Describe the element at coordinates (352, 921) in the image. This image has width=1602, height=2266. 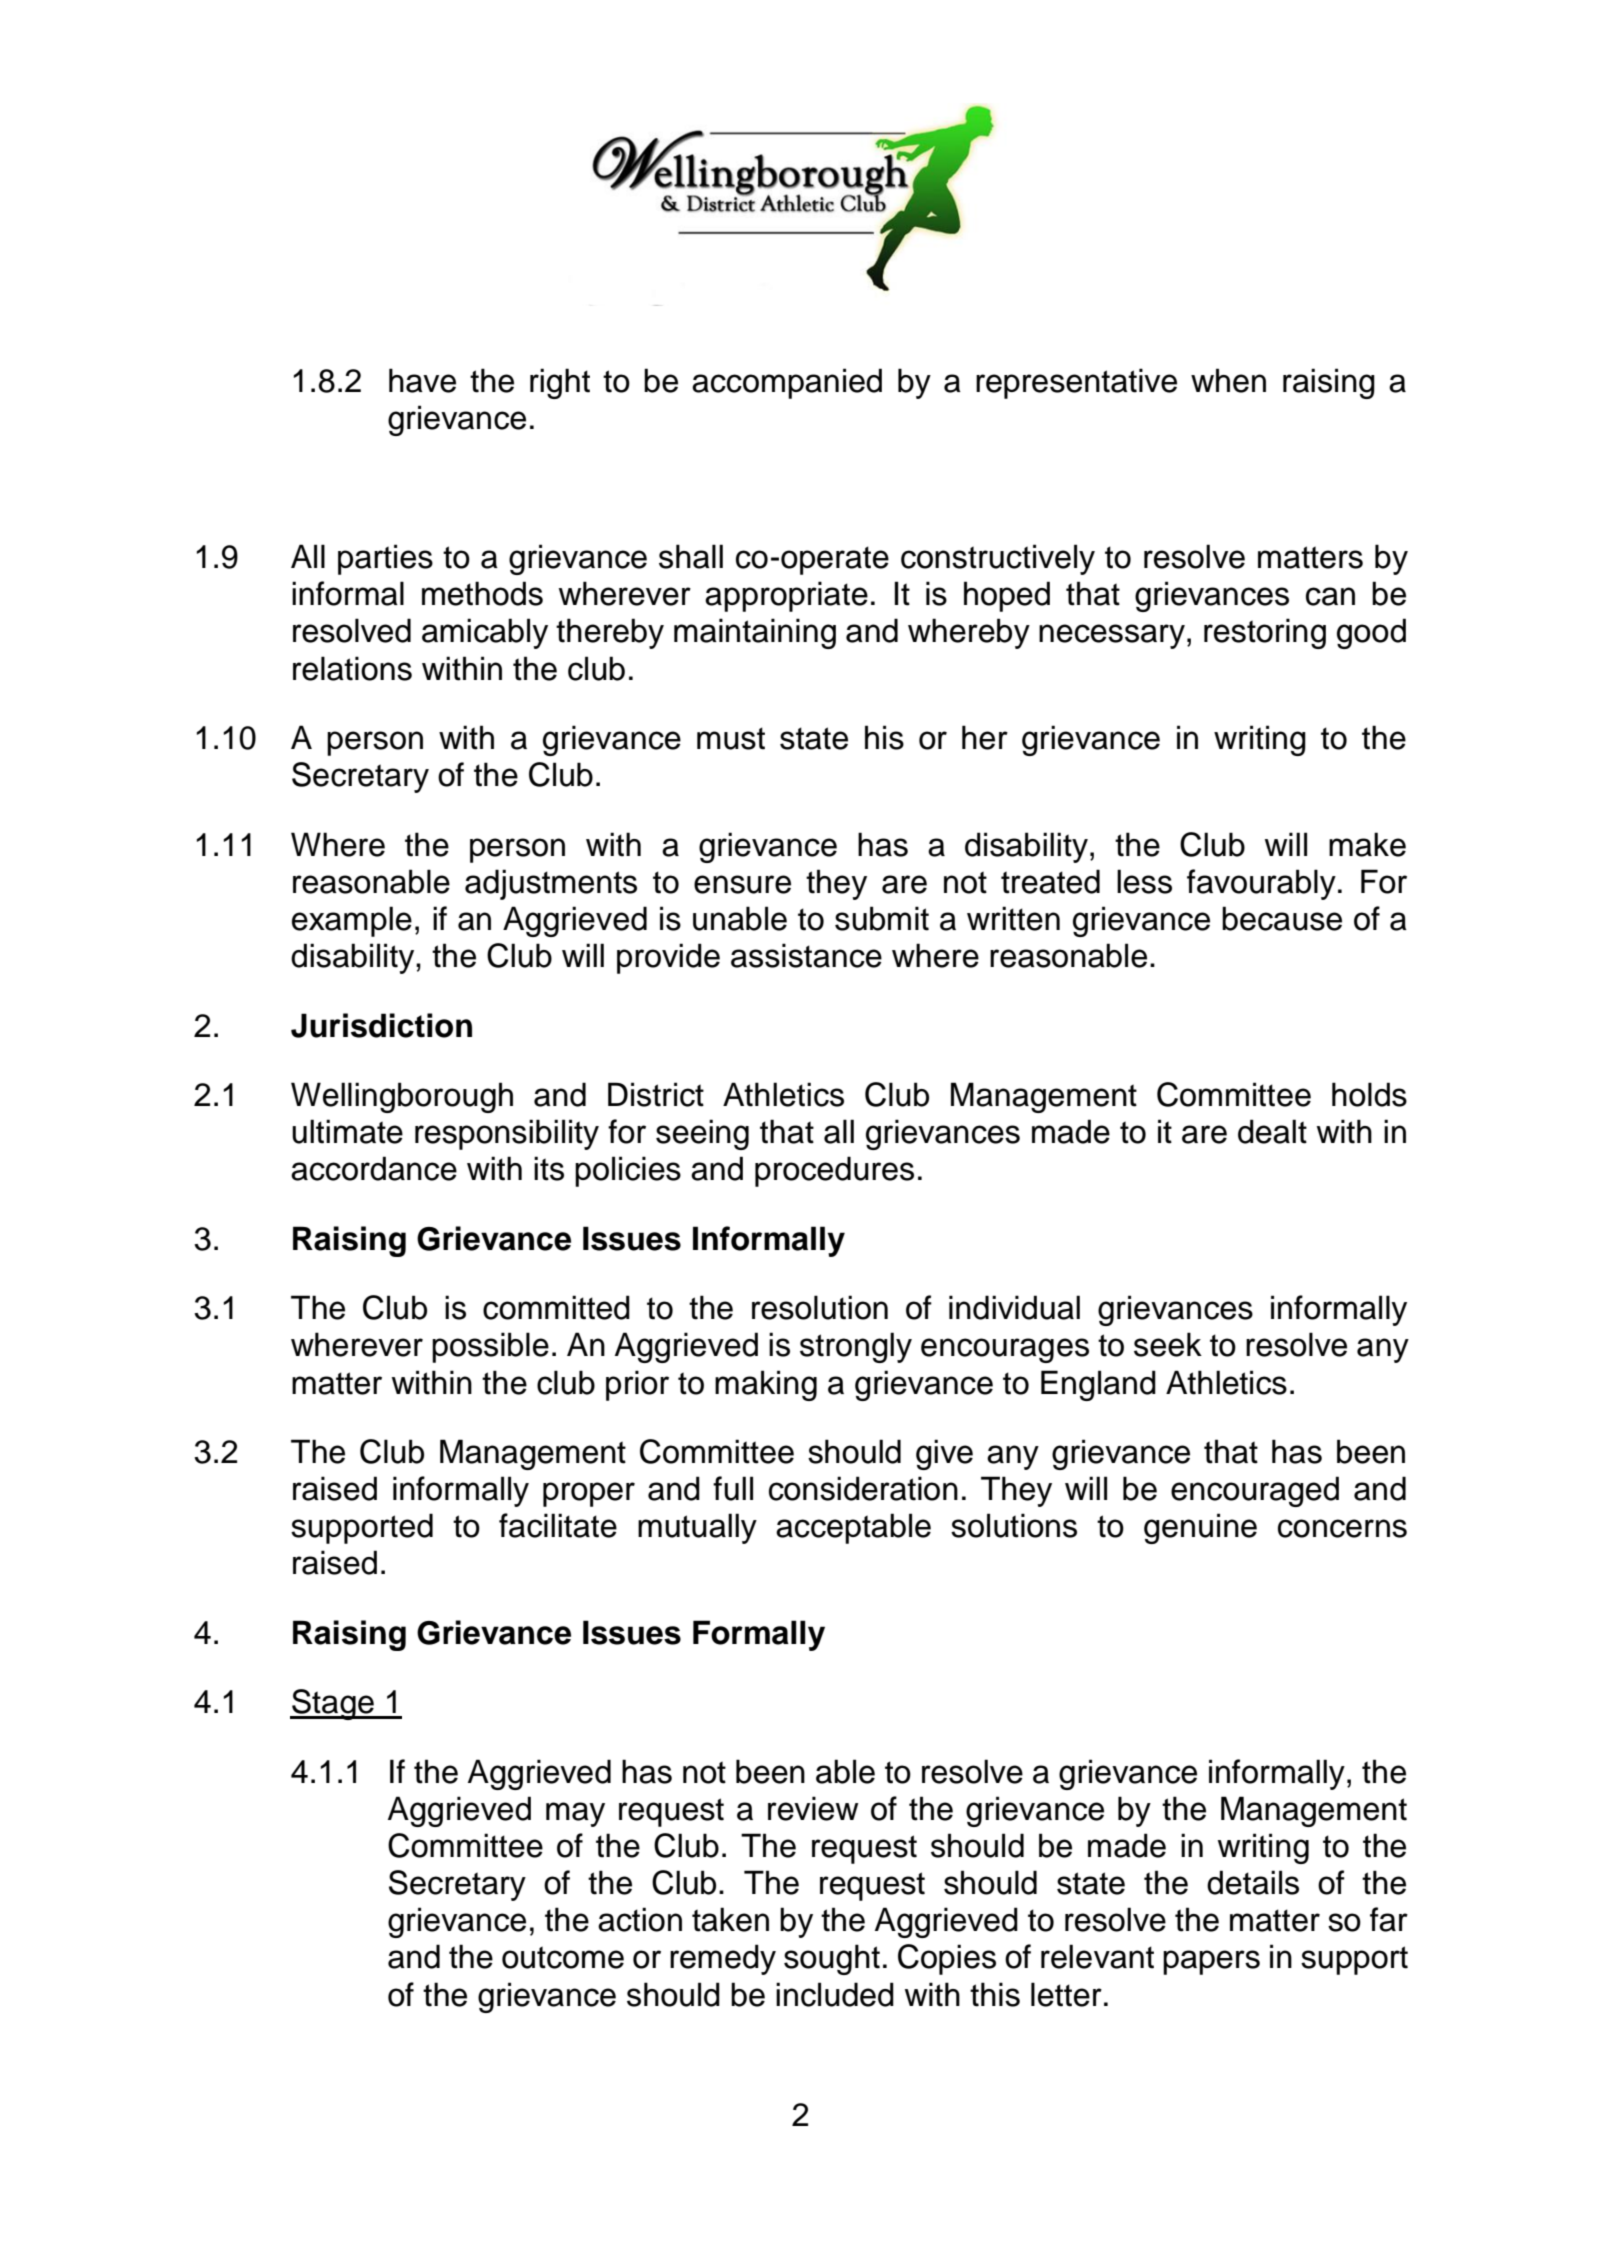
I see `example` at that location.
